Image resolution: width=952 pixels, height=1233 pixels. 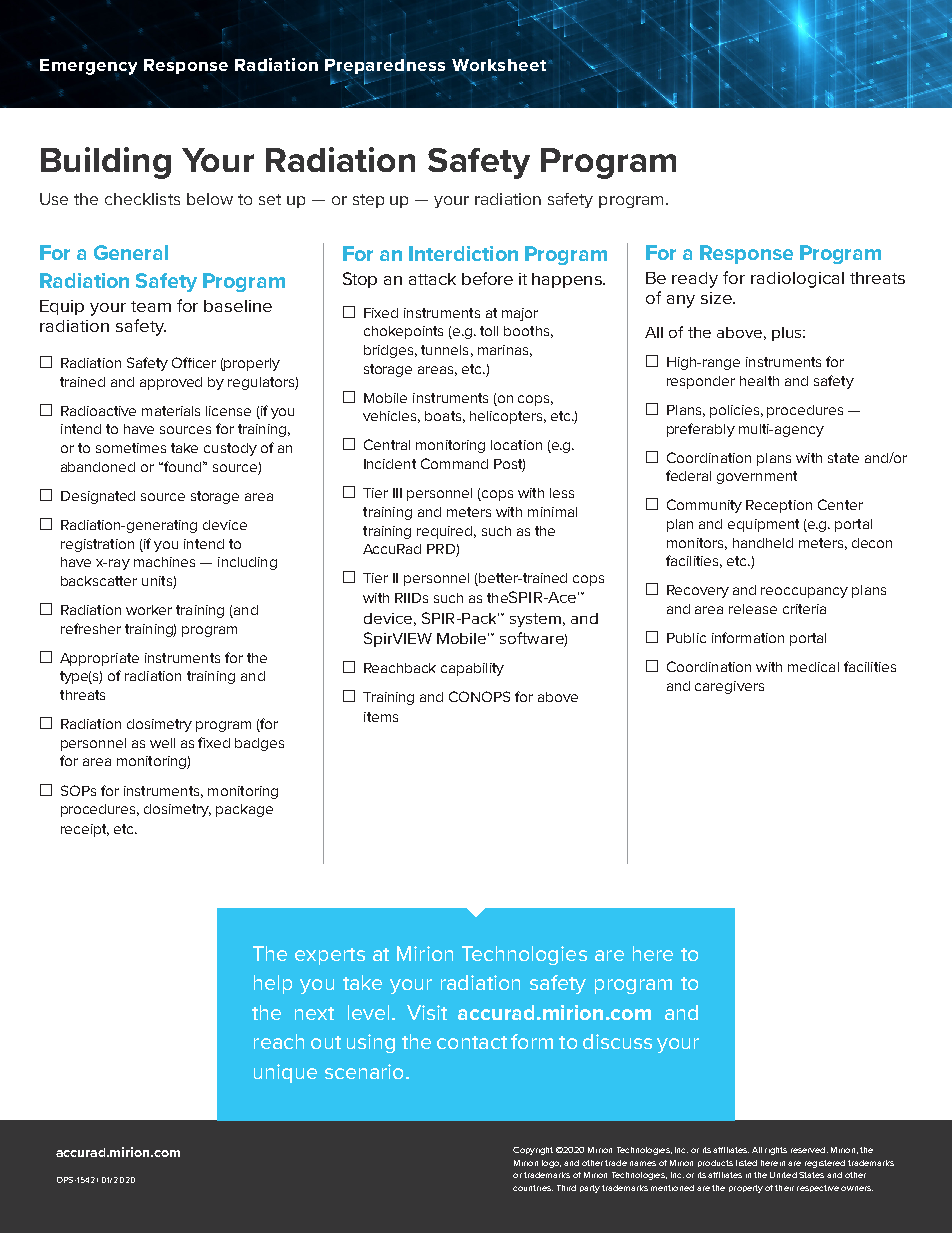 What do you see at coordinates (285, 1073) in the screenshot?
I see `unique` at bounding box center [285, 1073].
